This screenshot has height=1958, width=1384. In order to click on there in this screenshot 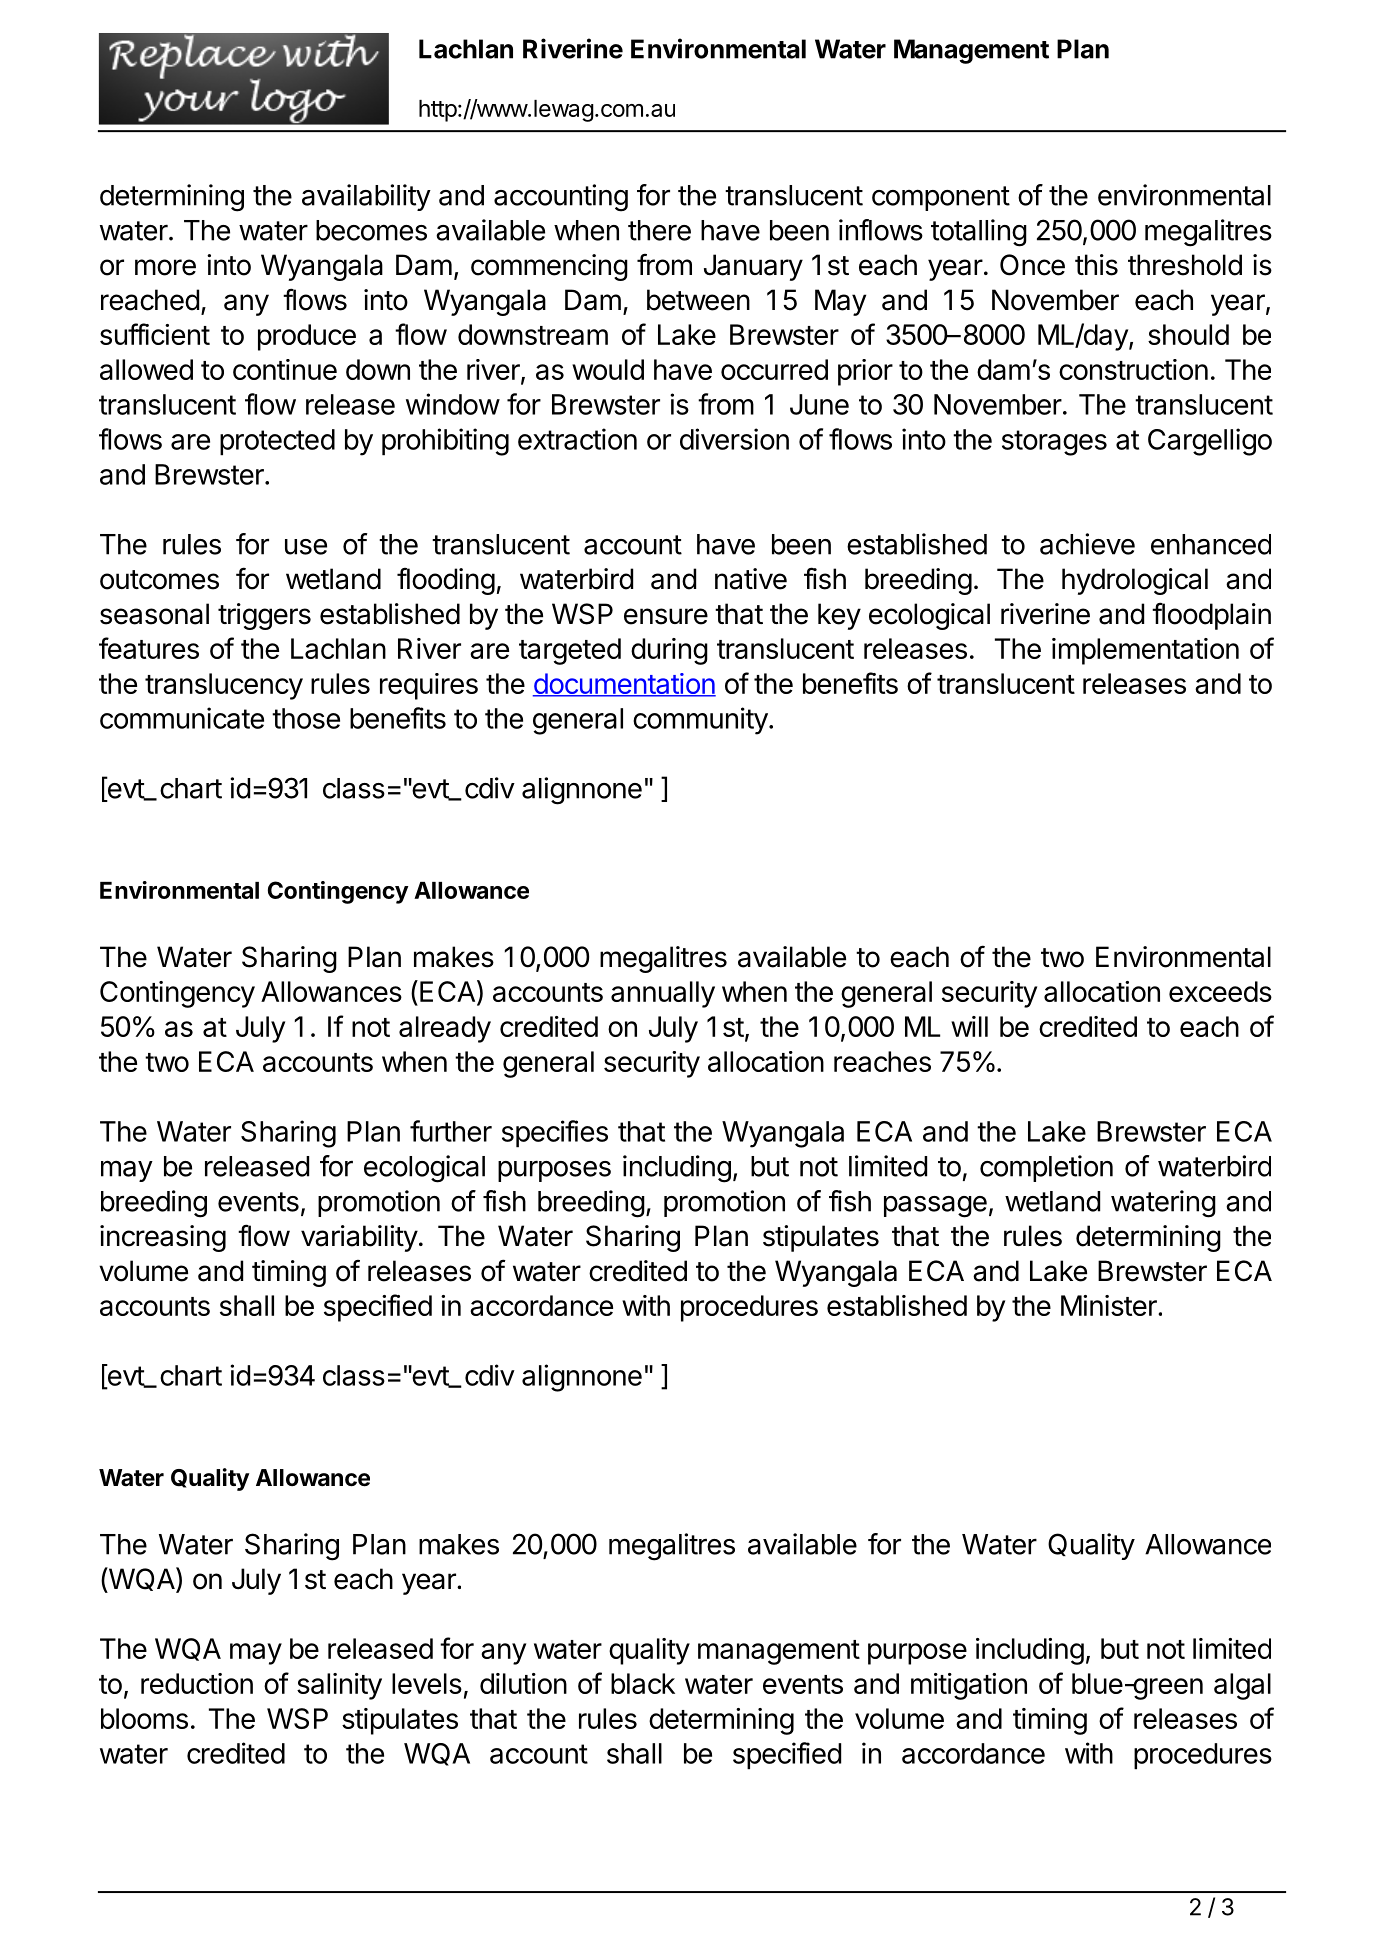, I will do `click(659, 230)`.
